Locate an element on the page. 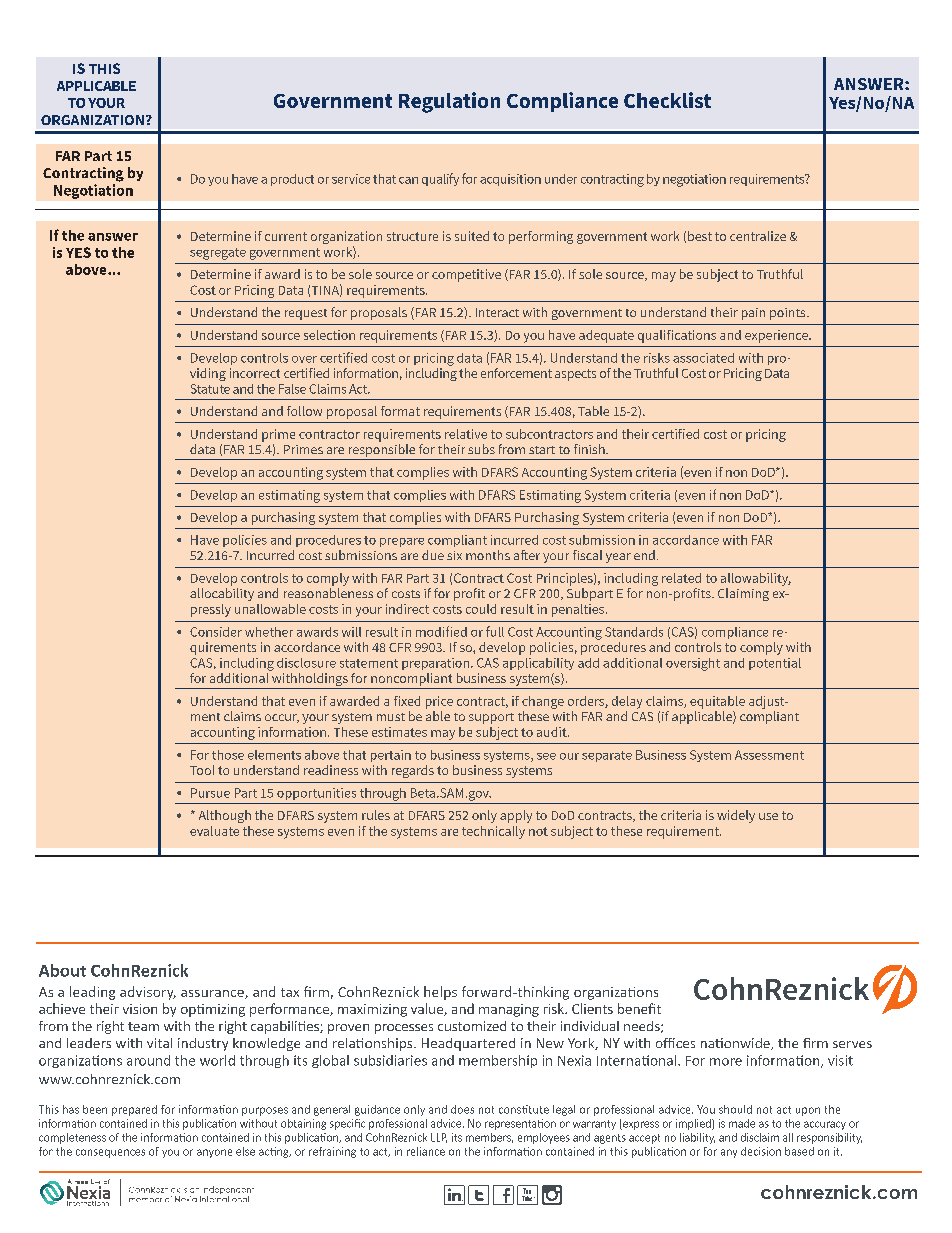 This image has height=1233, width=952. does is located at coordinates (462, 1109).
